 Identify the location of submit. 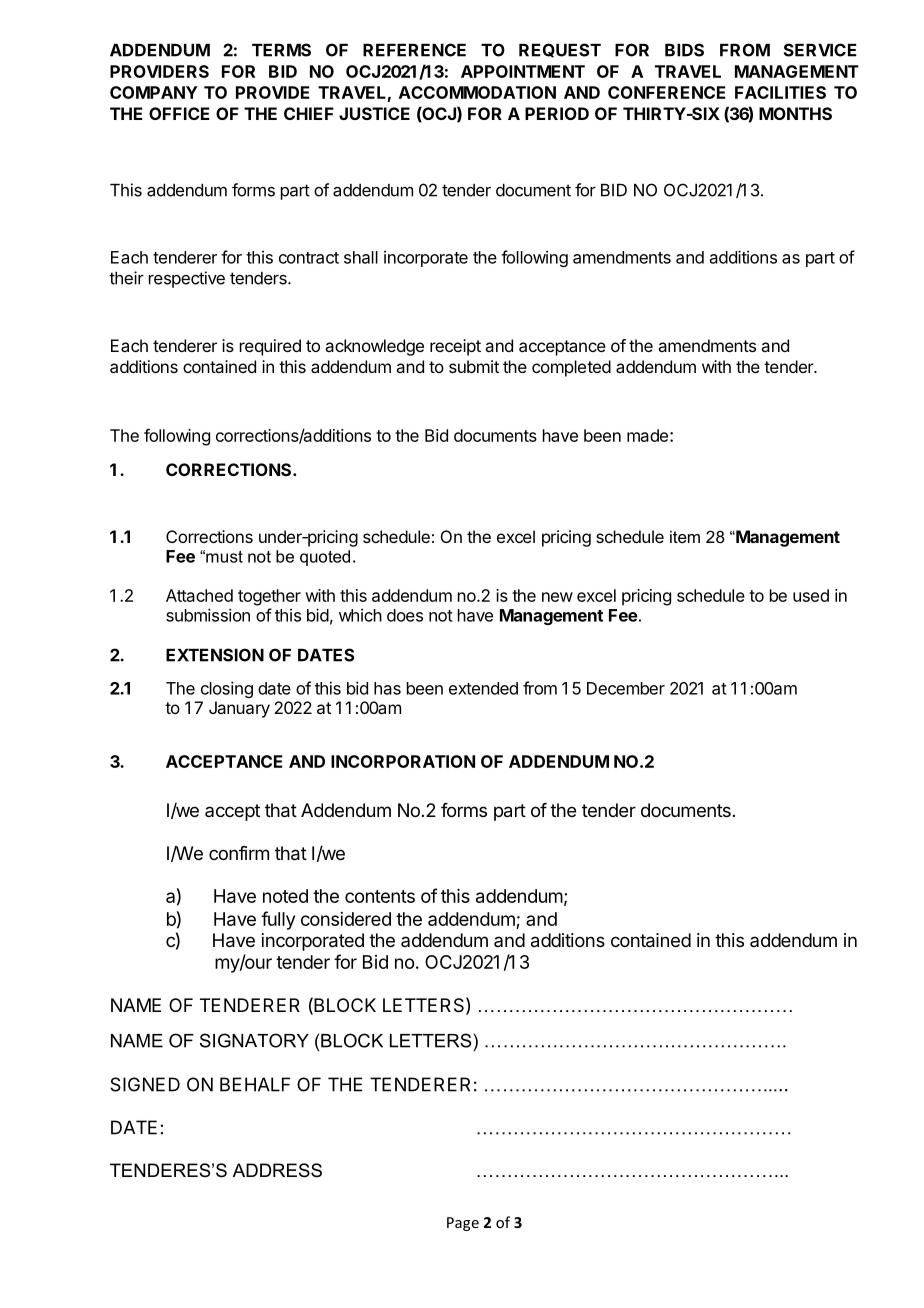
(474, 366).
